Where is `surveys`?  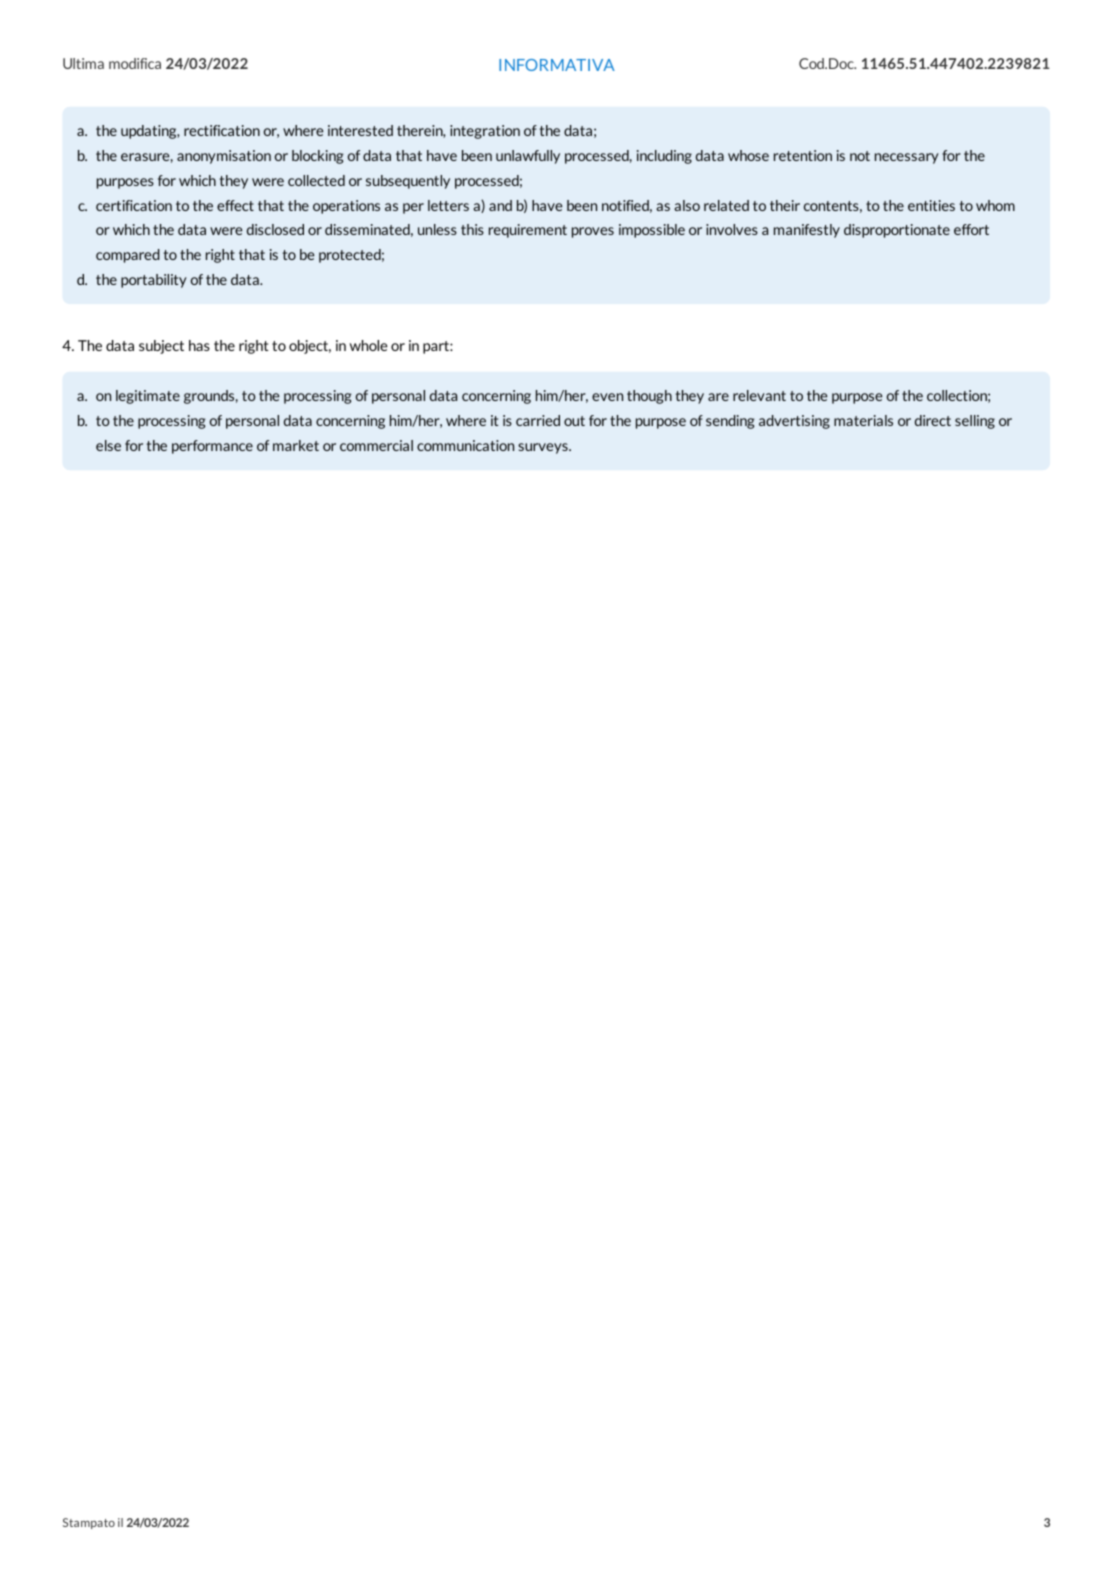
surveys is located at coordinates (544, 448).
